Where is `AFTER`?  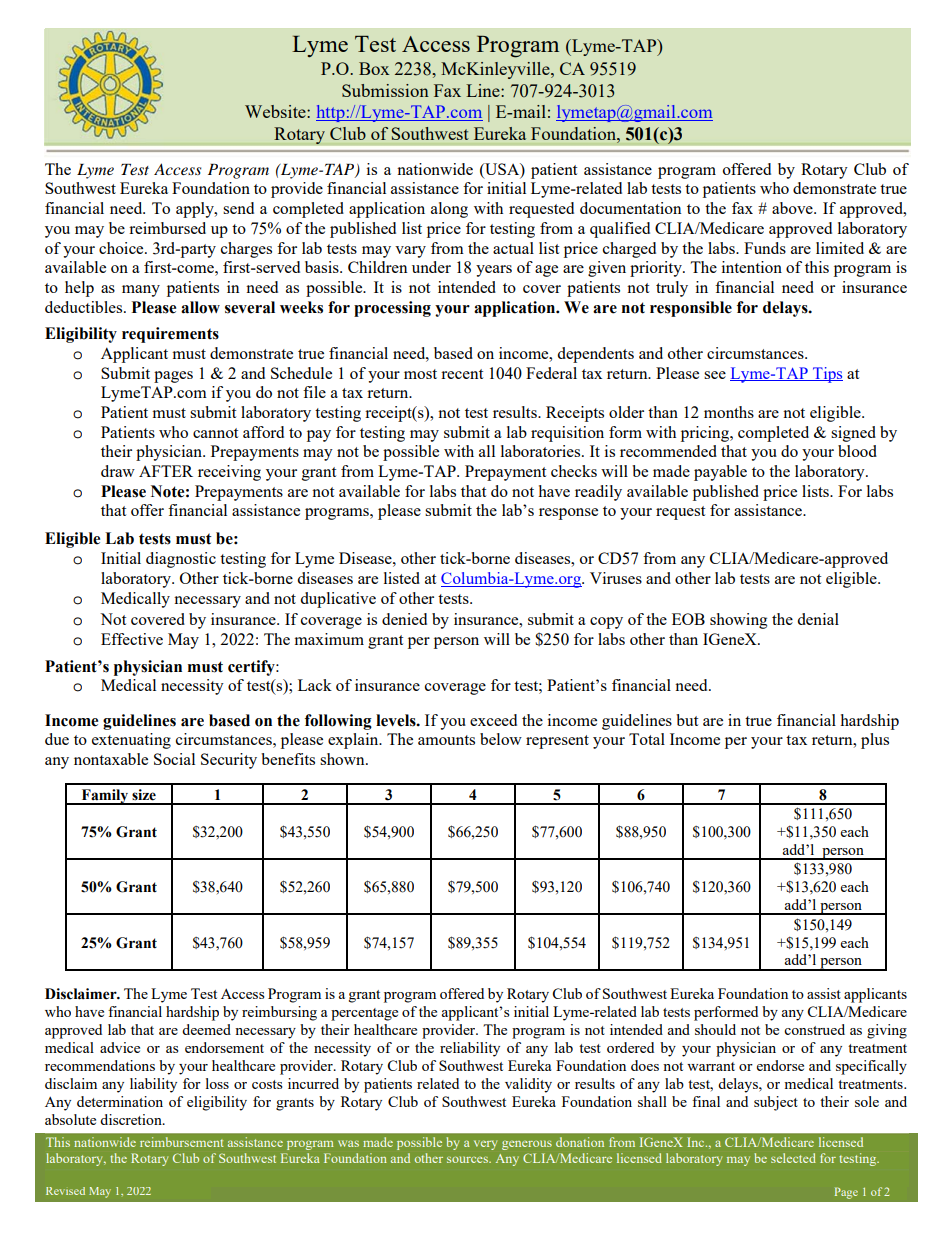 AFTER is located at coordinates (166, 471).
